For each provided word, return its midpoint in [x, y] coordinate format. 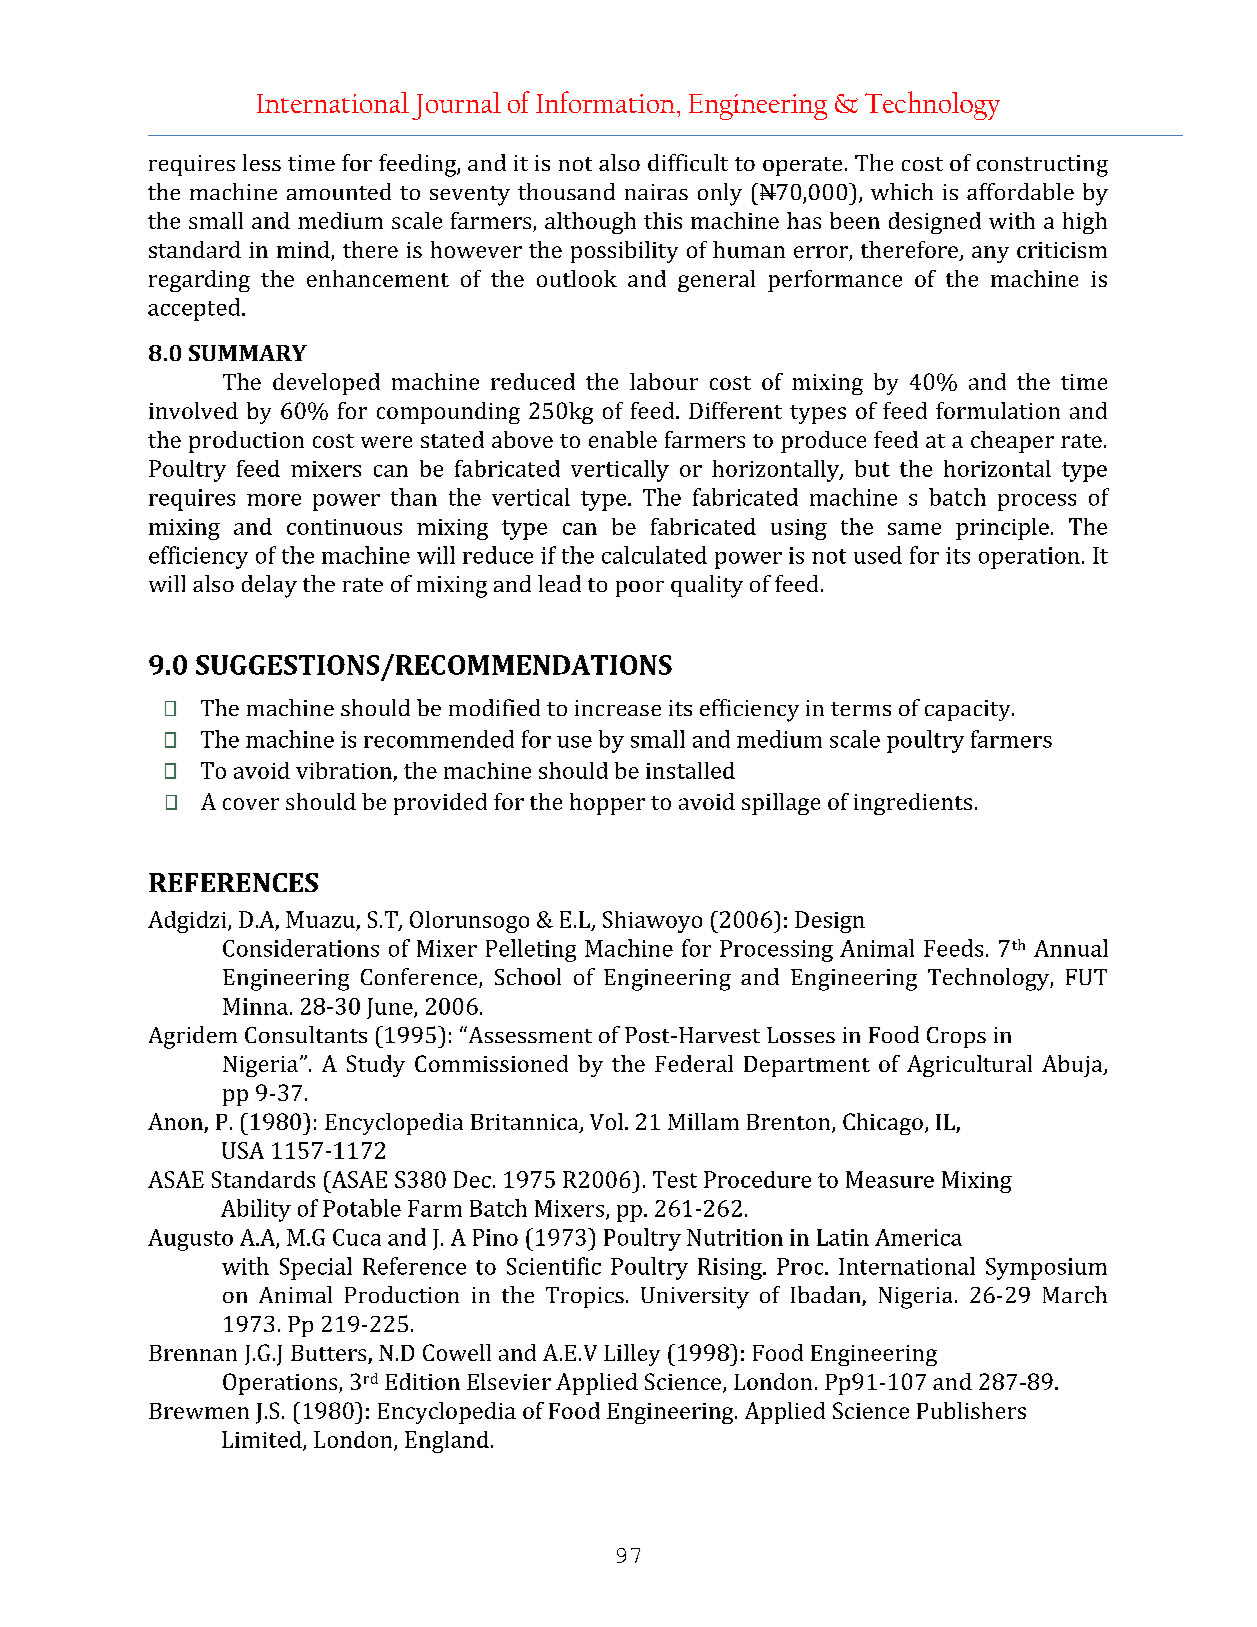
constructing [1042, 166]
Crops [956, 1037]
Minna [255, 1006]
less [262, 162]
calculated [654, 555]
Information [605, 102]
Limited [263, 1440]
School [528, 976]
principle [1002, 529]
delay [269, 586]
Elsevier [509, 1381]
